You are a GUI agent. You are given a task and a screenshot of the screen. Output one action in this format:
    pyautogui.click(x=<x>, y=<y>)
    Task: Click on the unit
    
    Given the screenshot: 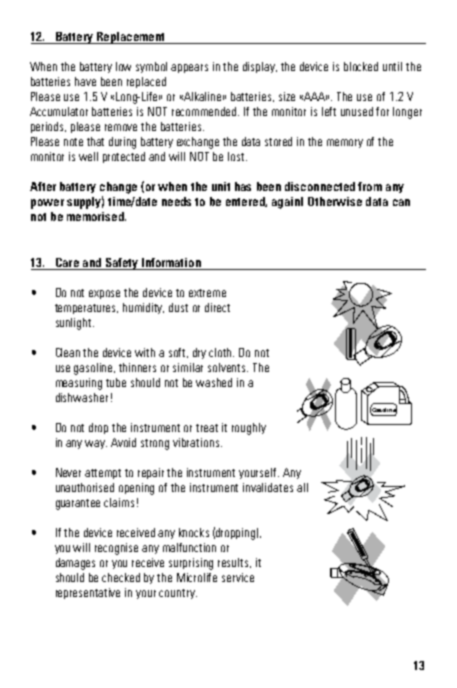 What is the action you would take?
    pyautogui.click(x=221, y=186)
